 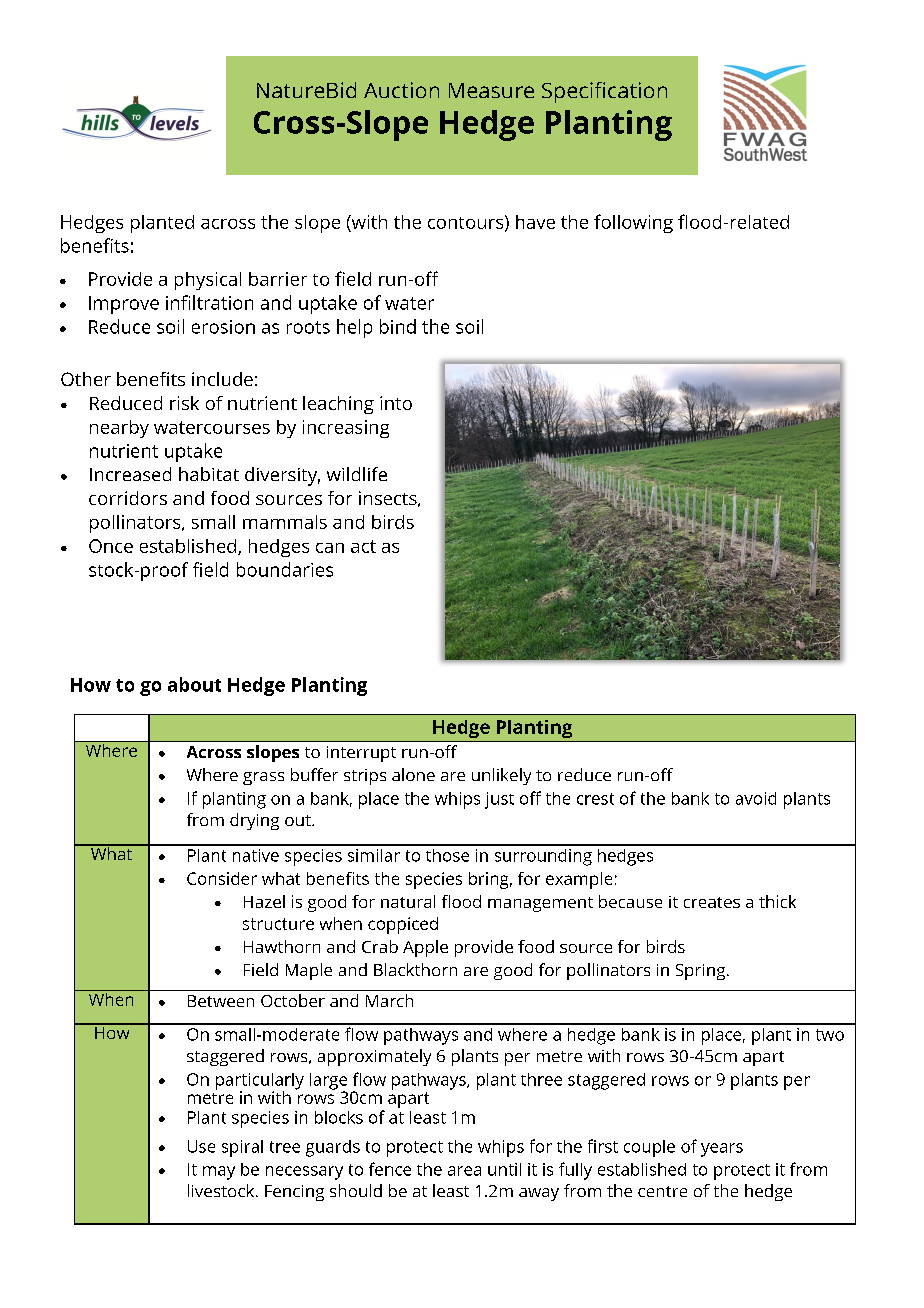 What do you see at coordinates (254, 821) in the page?
I see `drying` at bounding box center [254, 821].
